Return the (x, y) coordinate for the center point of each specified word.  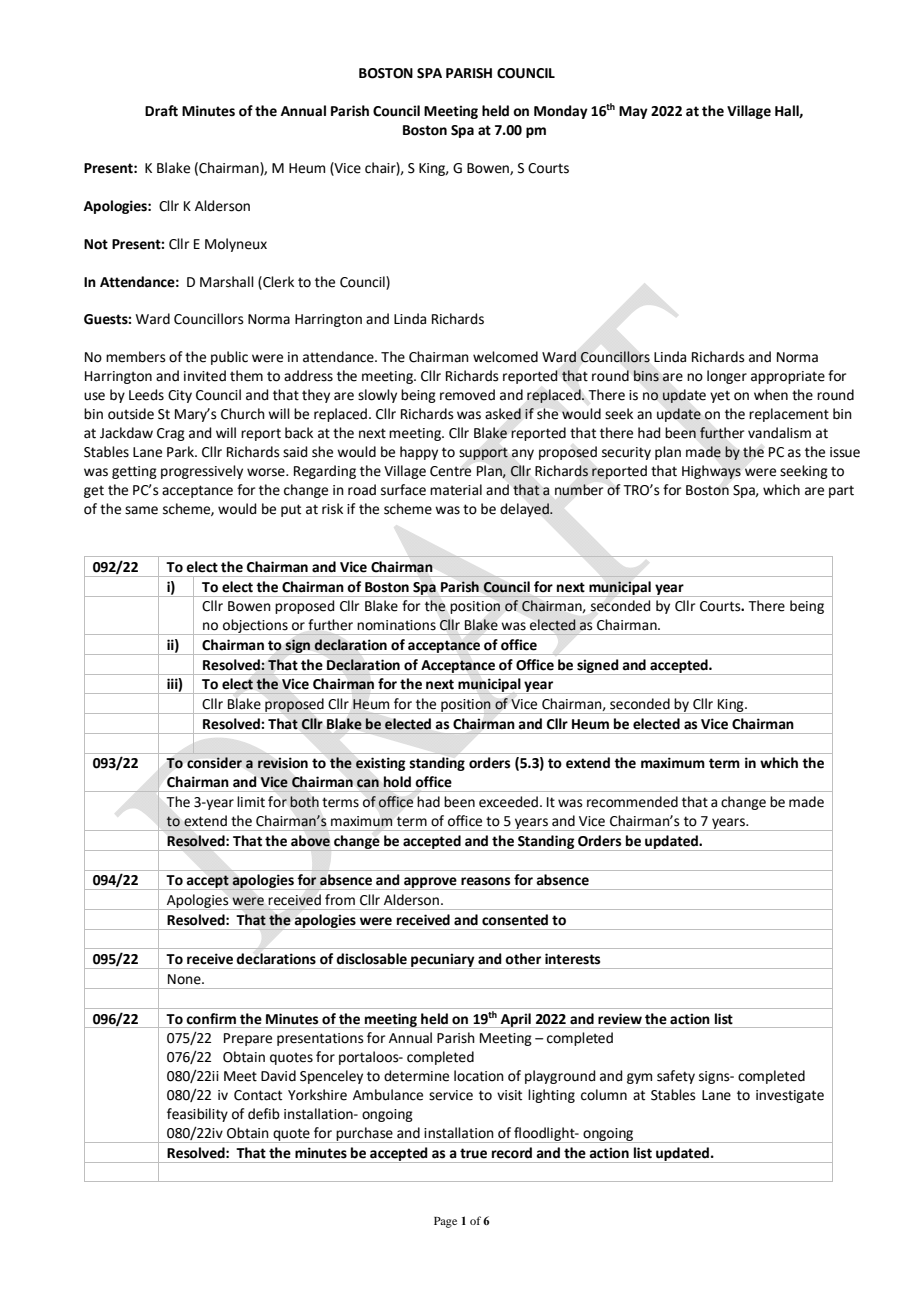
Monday (561, 112)
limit (251, 802)
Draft (161, 111)
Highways (711, 472)
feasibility (197, 1115)
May (633, 112)
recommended (632, 802)
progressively (202, 472)
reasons (485, 881)
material (456, 490)
